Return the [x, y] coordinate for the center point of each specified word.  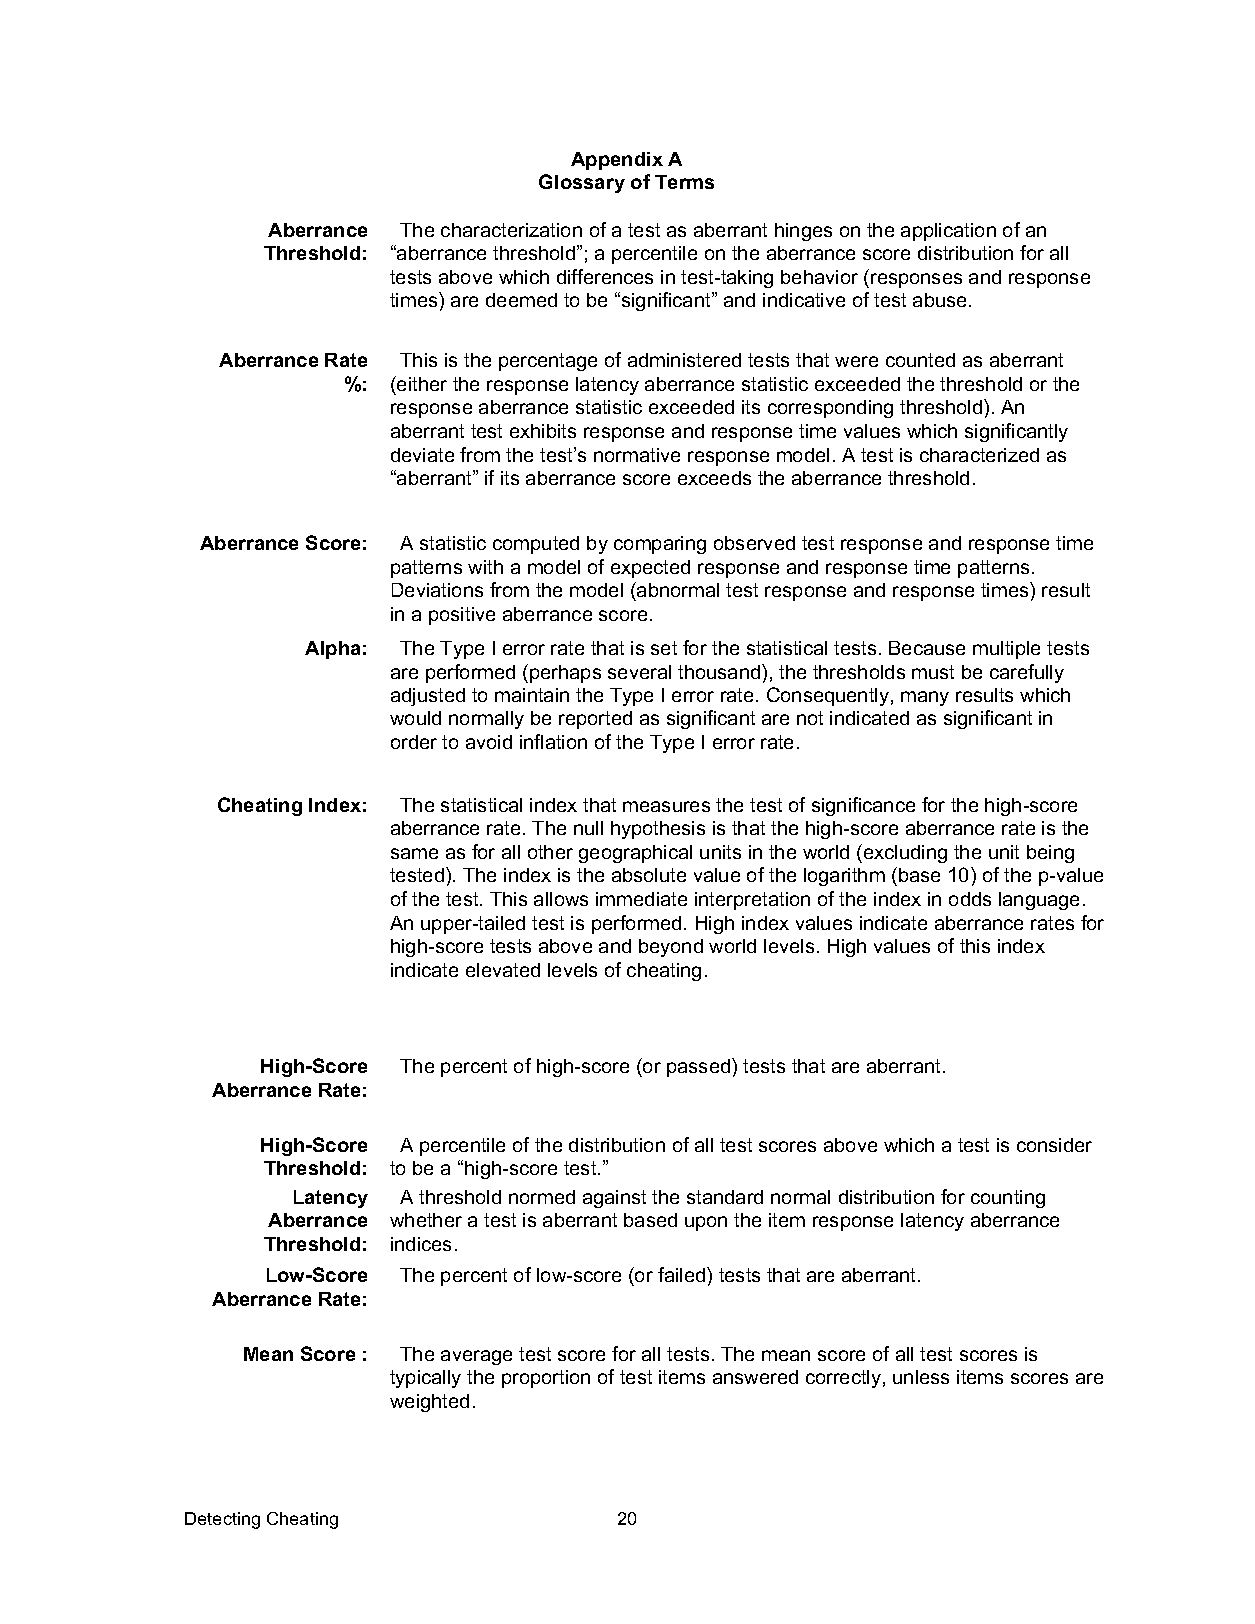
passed [698, 1068]
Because [927, 648]
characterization [511, 230]
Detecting [222, 1520]
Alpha [332, 650]
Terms [684, 182]
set [664, 648]
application [948, 232]
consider [1054, 1145]
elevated [503, 970]
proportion [546, 1379]
